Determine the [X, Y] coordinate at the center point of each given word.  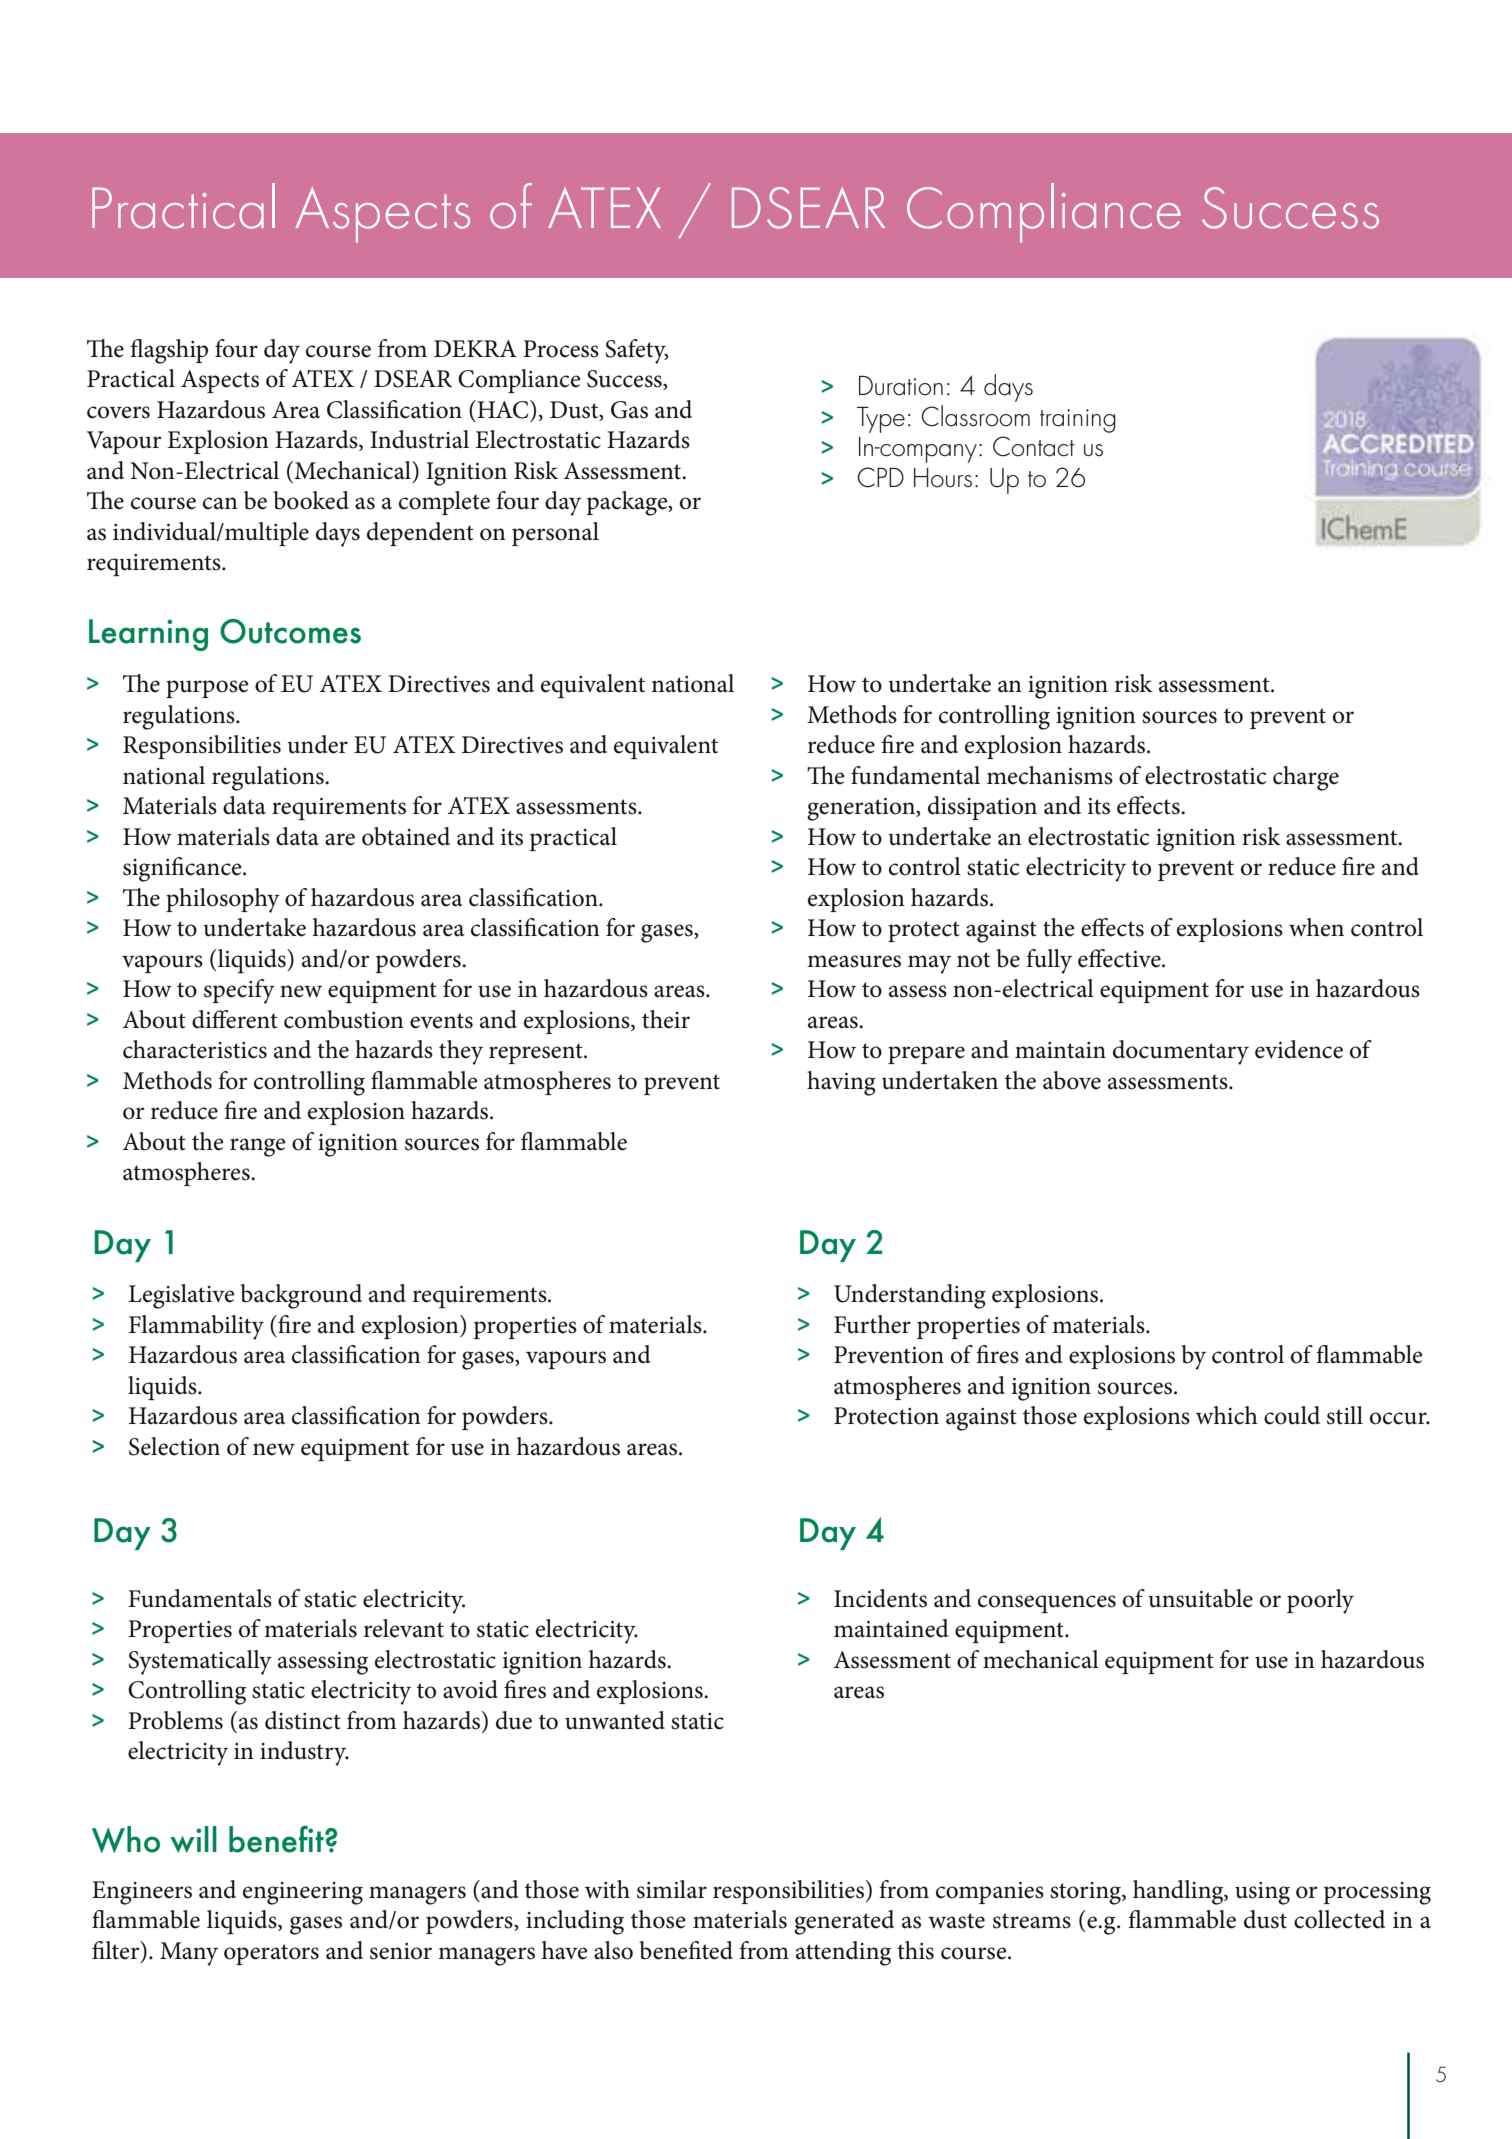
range [258, 1147]
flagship [169, 351]
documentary [1181, 1052]
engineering [303, 1893]
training [1078, 421]
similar [672, 1889]
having [841, 1083]
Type [881, 420]
